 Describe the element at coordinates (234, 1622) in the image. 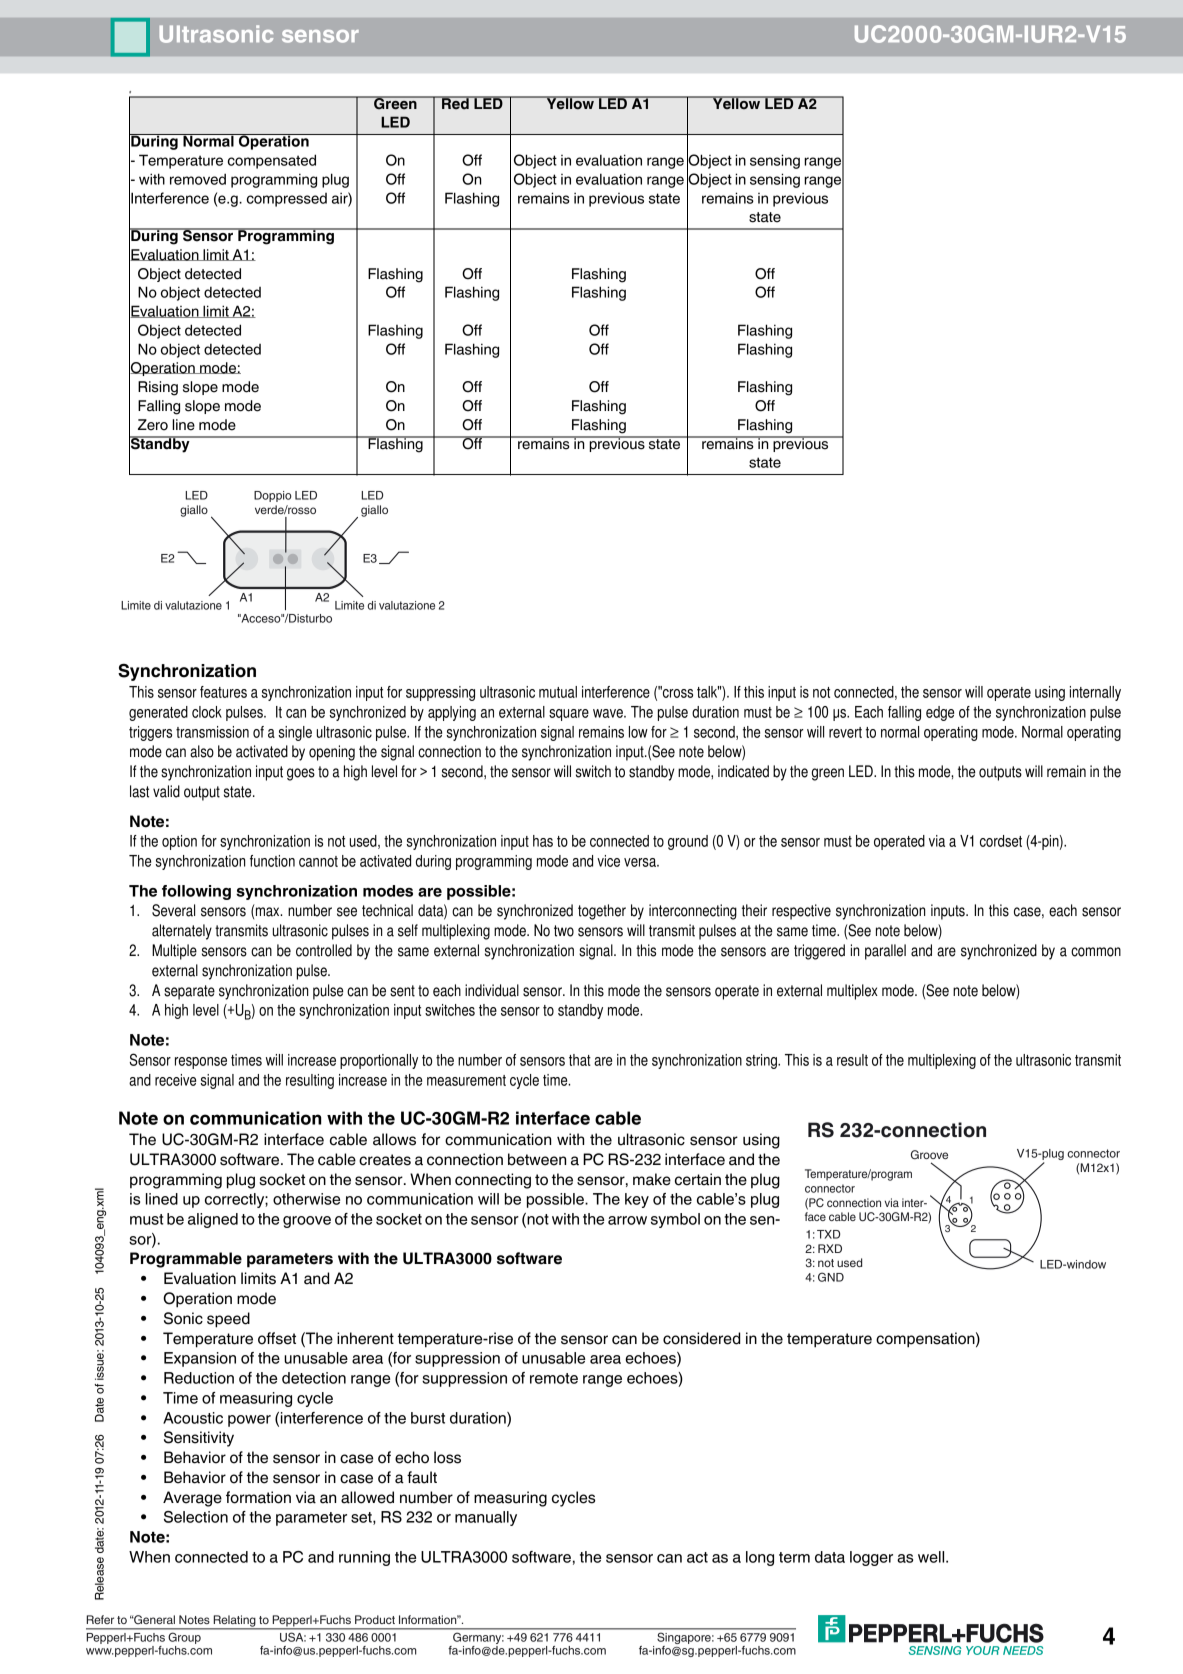

I see `Relating` at that location.
